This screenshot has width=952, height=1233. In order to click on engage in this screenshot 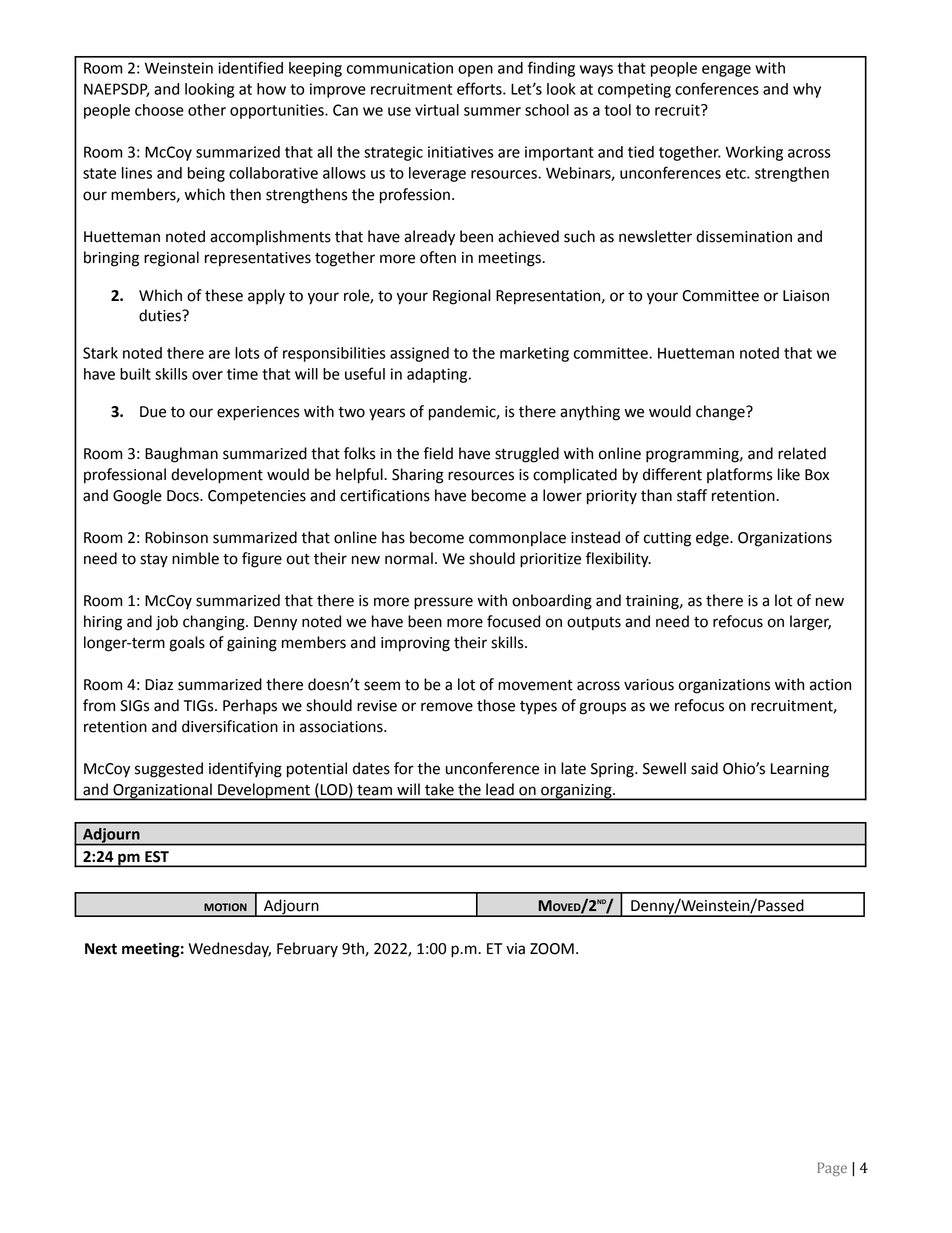, I will do `click(726, 71)`.
